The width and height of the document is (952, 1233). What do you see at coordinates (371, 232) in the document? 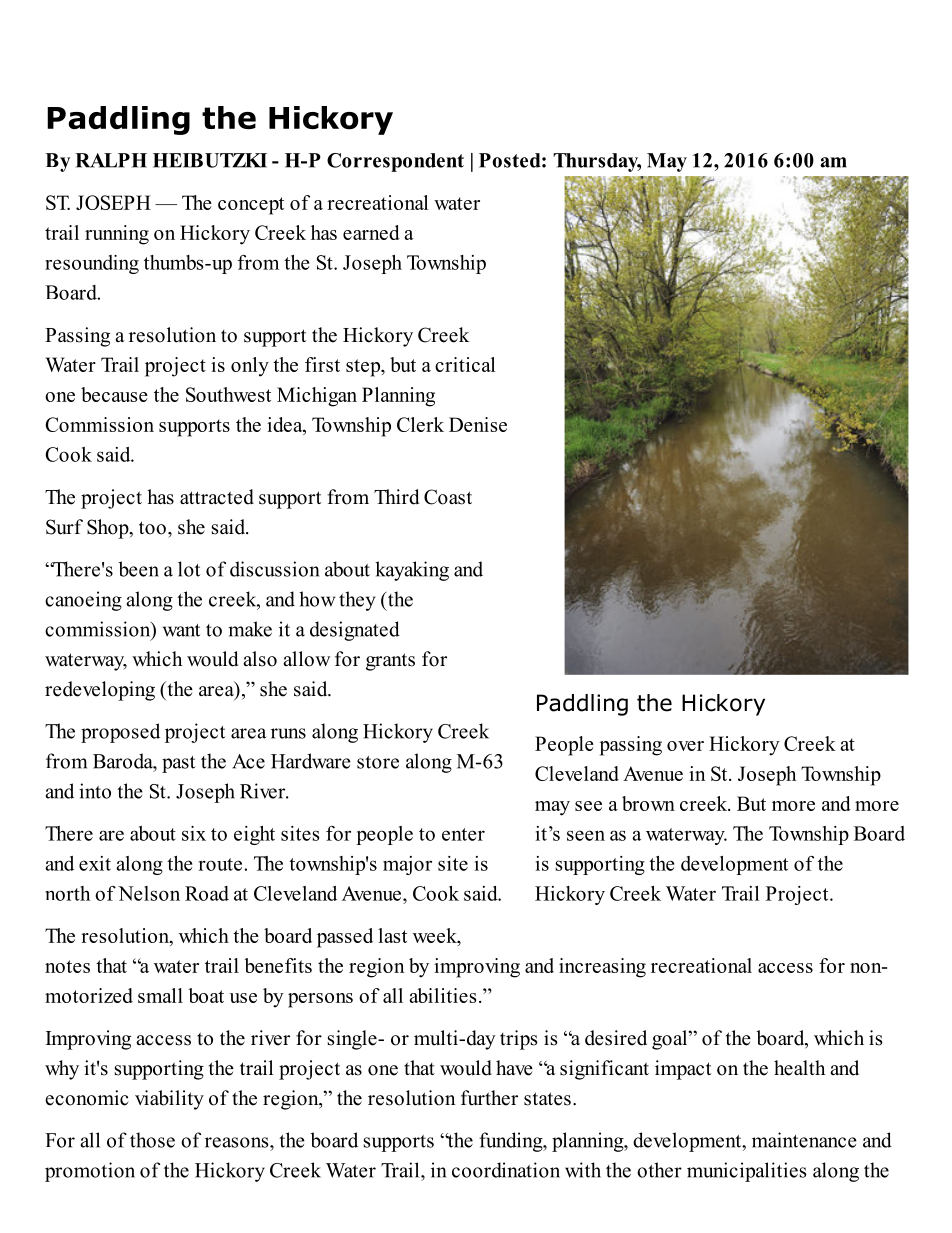
I see `earned` at bounding box center [371, 232].
